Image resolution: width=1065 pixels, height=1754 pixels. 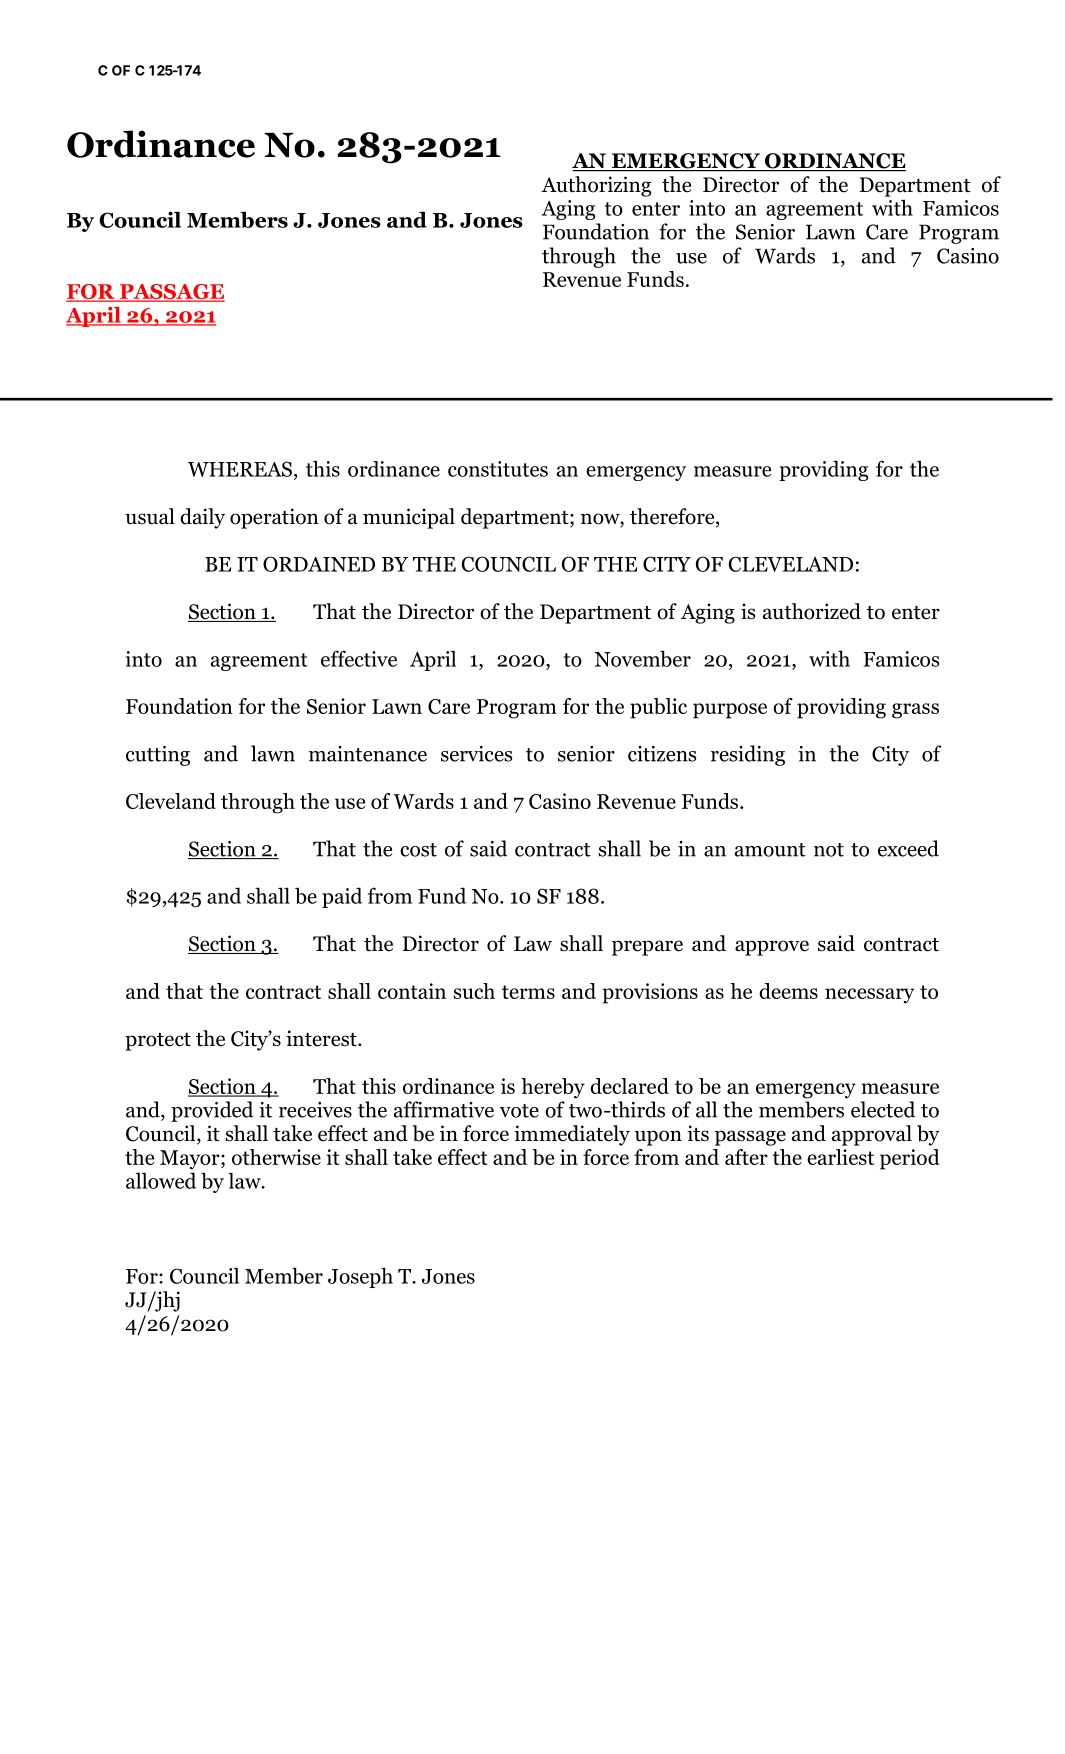 I want to click on allowed, so click(x=161, y=1180).
